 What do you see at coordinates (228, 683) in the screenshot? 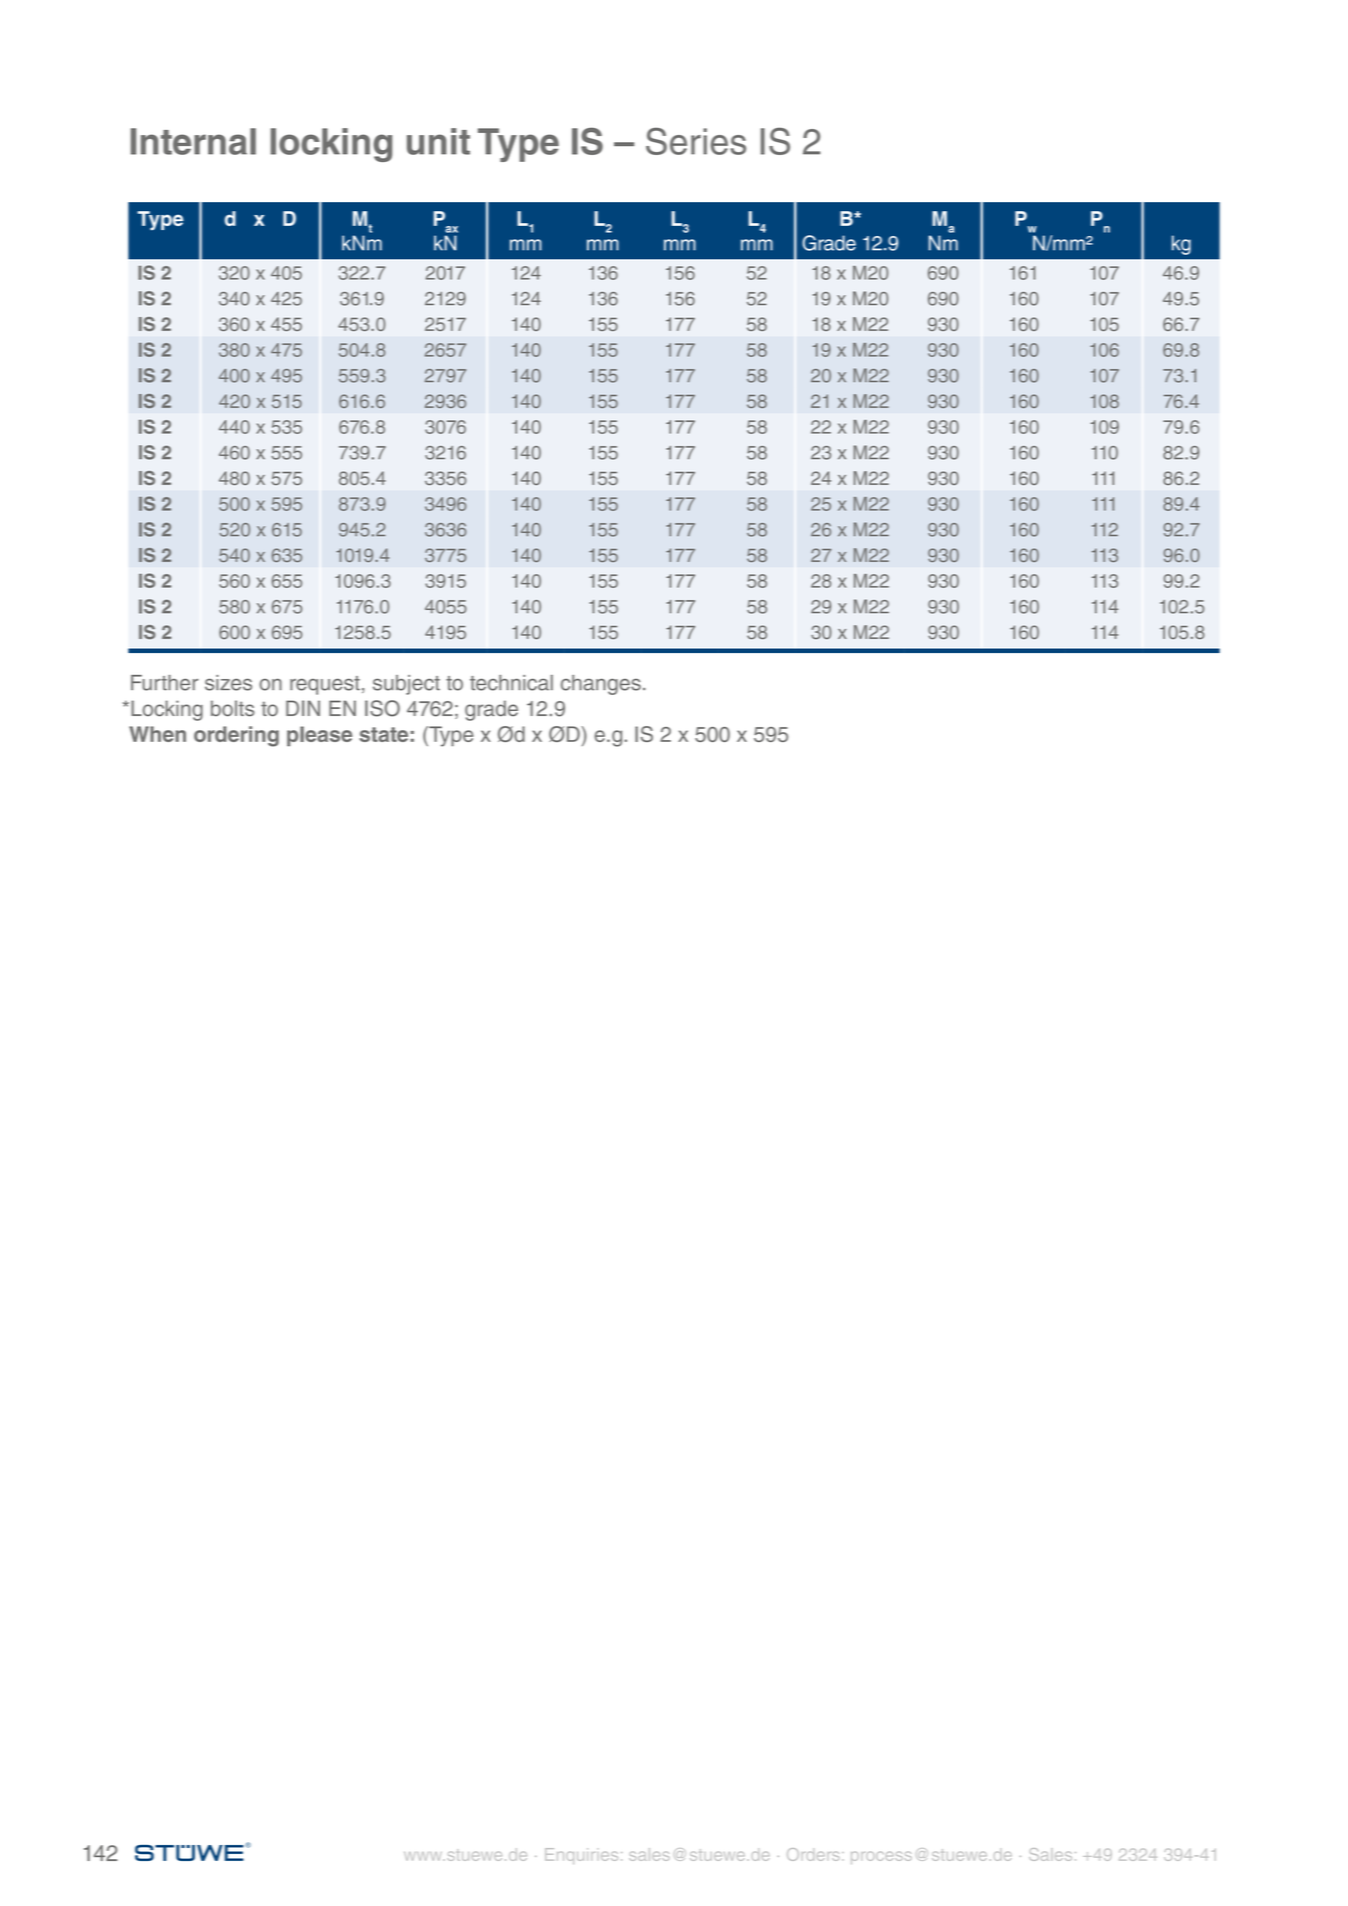
I see `sizes` at bounding box center [228, 683].
